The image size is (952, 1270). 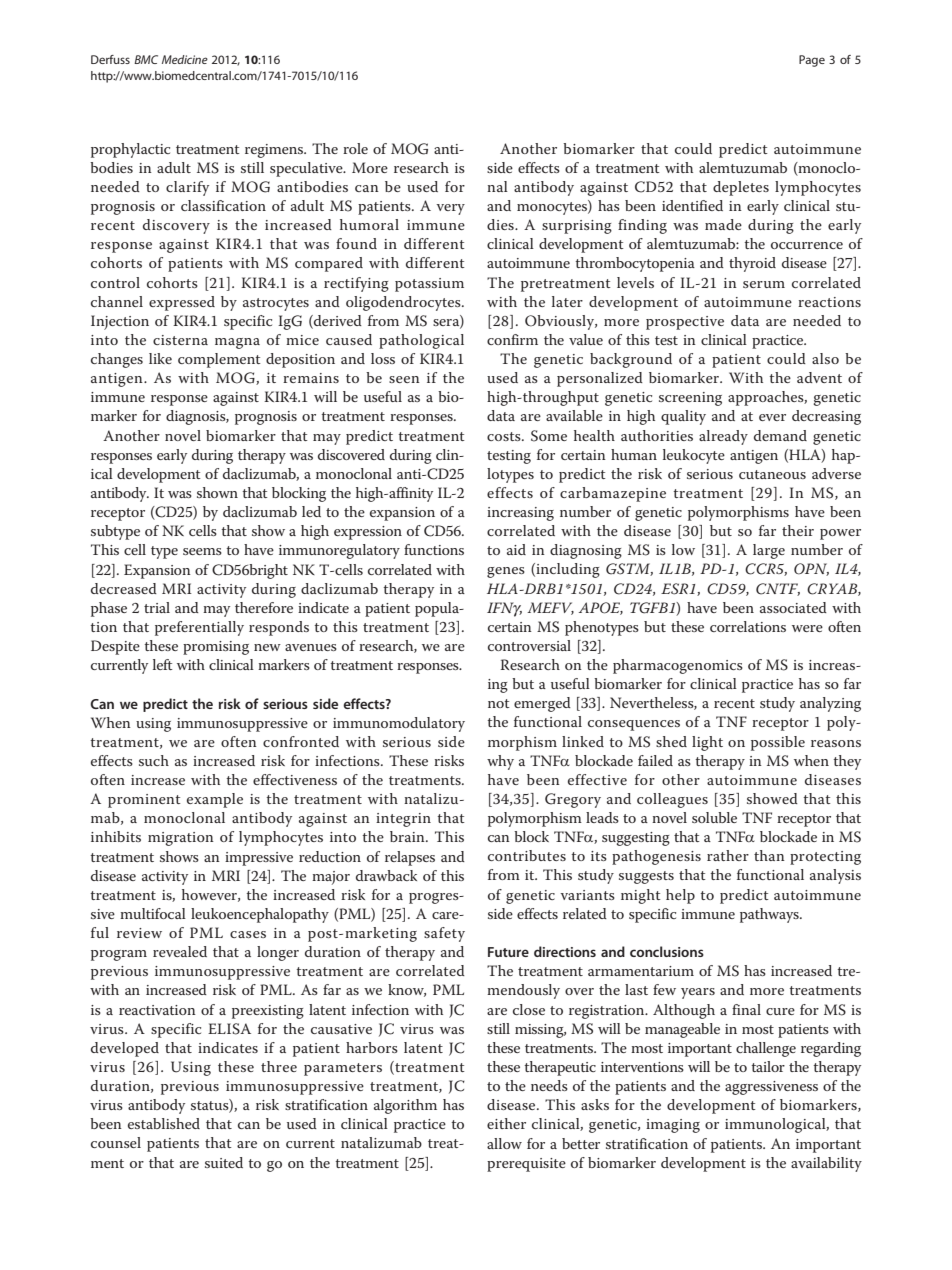 I want to click on Page, so click(x=812, y=61).
